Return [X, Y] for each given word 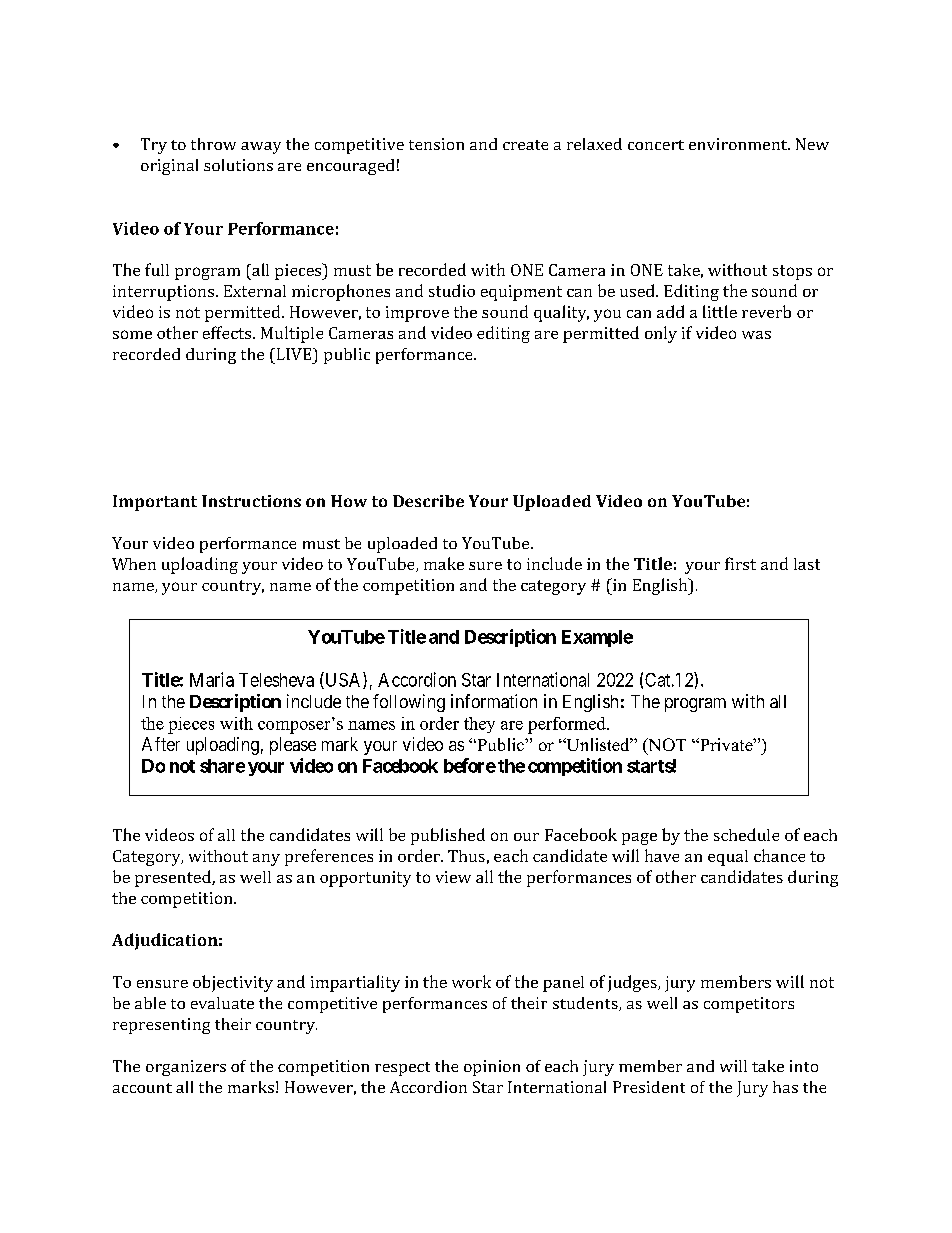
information [494, 701]
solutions [238, 165]
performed [568, 725]
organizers [186, 1068]
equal [728, 858]
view [453, 877]
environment [739, 144]
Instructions [251, 501]
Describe [428, 501]
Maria [212, 679]
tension [436, 144]
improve [417, 314]
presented [174, 878]
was [756, 335]
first [740, 563]
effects [227, 332]
